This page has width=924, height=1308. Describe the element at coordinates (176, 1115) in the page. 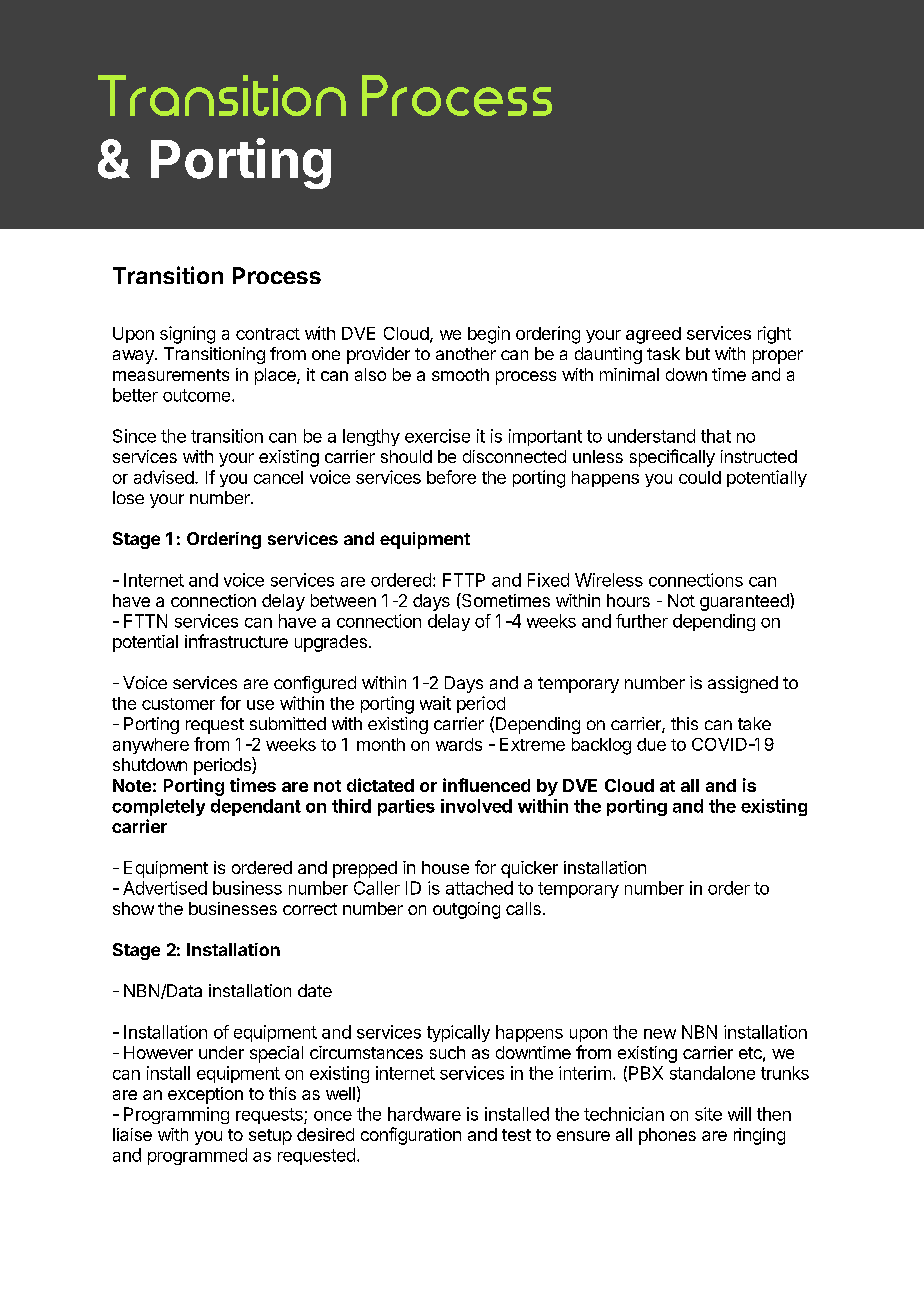

I see `Programming` at that location.
